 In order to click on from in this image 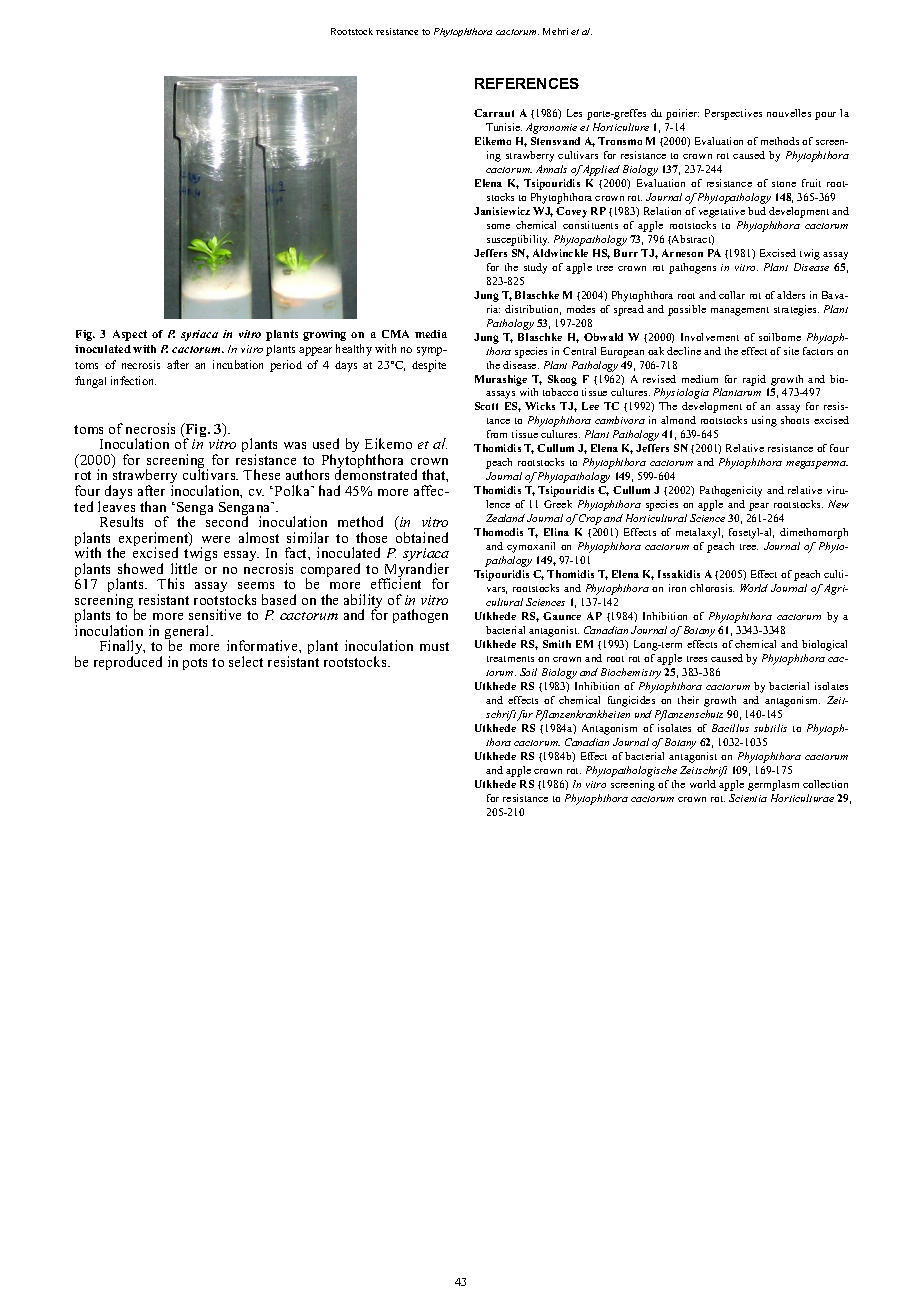, I will do `click(497, 434)`.
